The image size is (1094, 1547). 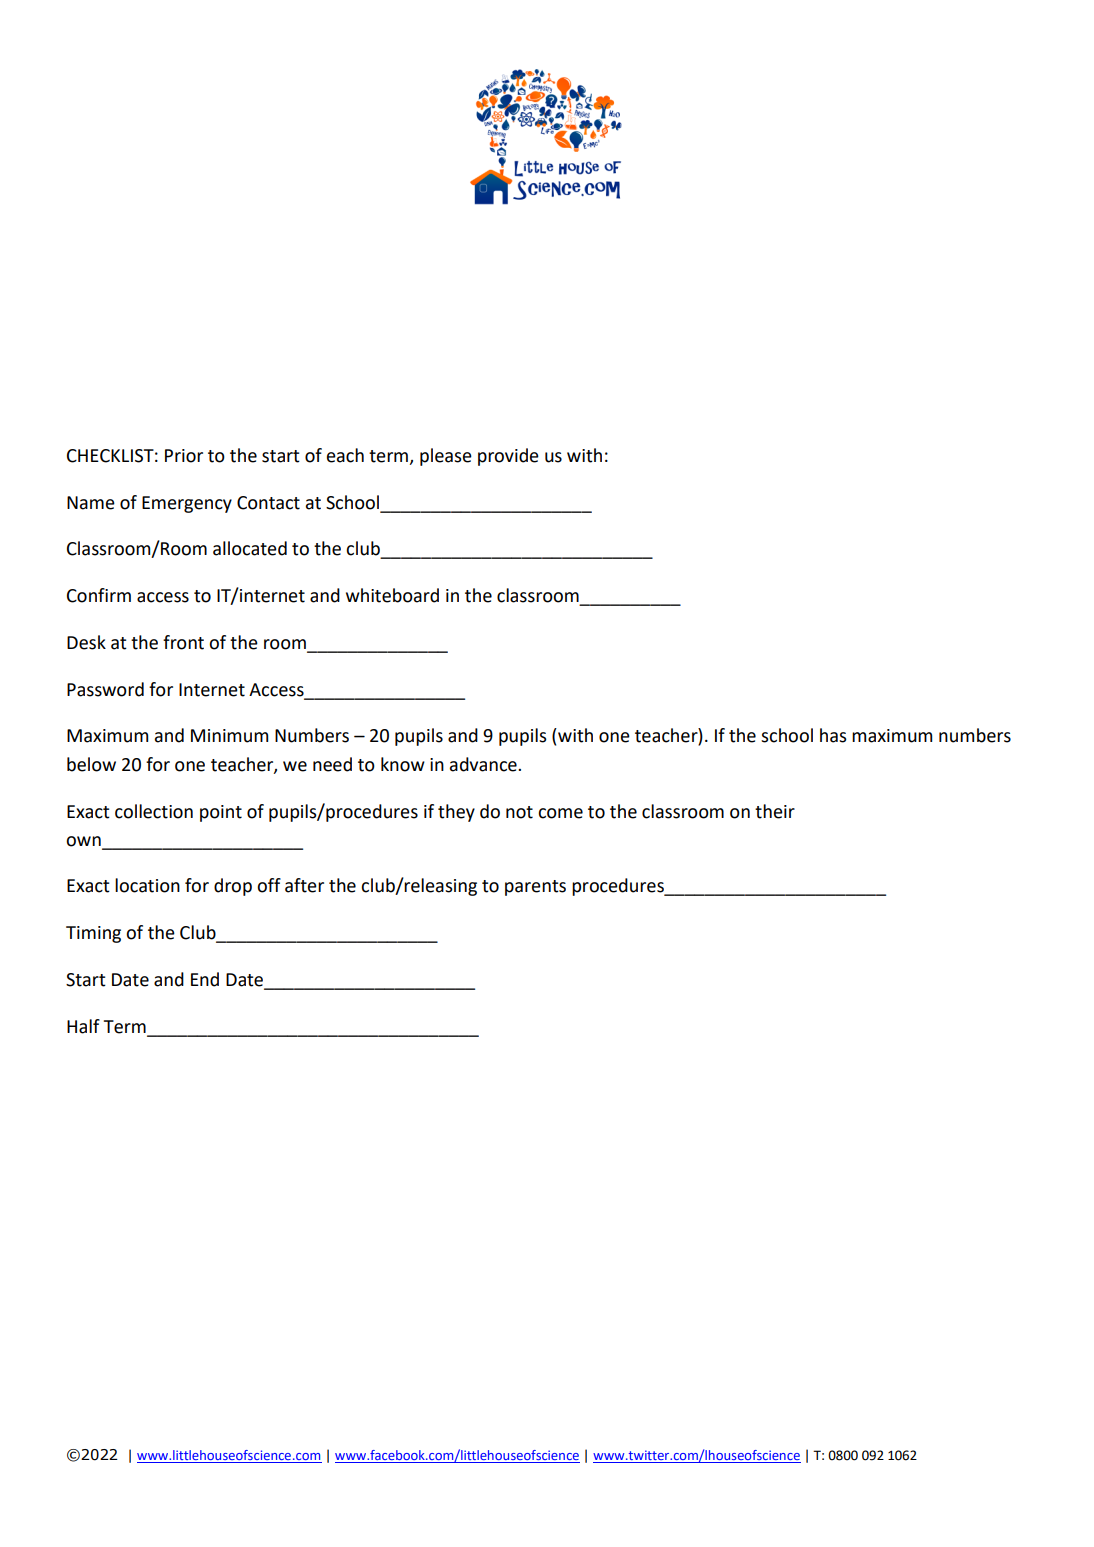 I want to click on Minimum, so click(x=229, y=736).
